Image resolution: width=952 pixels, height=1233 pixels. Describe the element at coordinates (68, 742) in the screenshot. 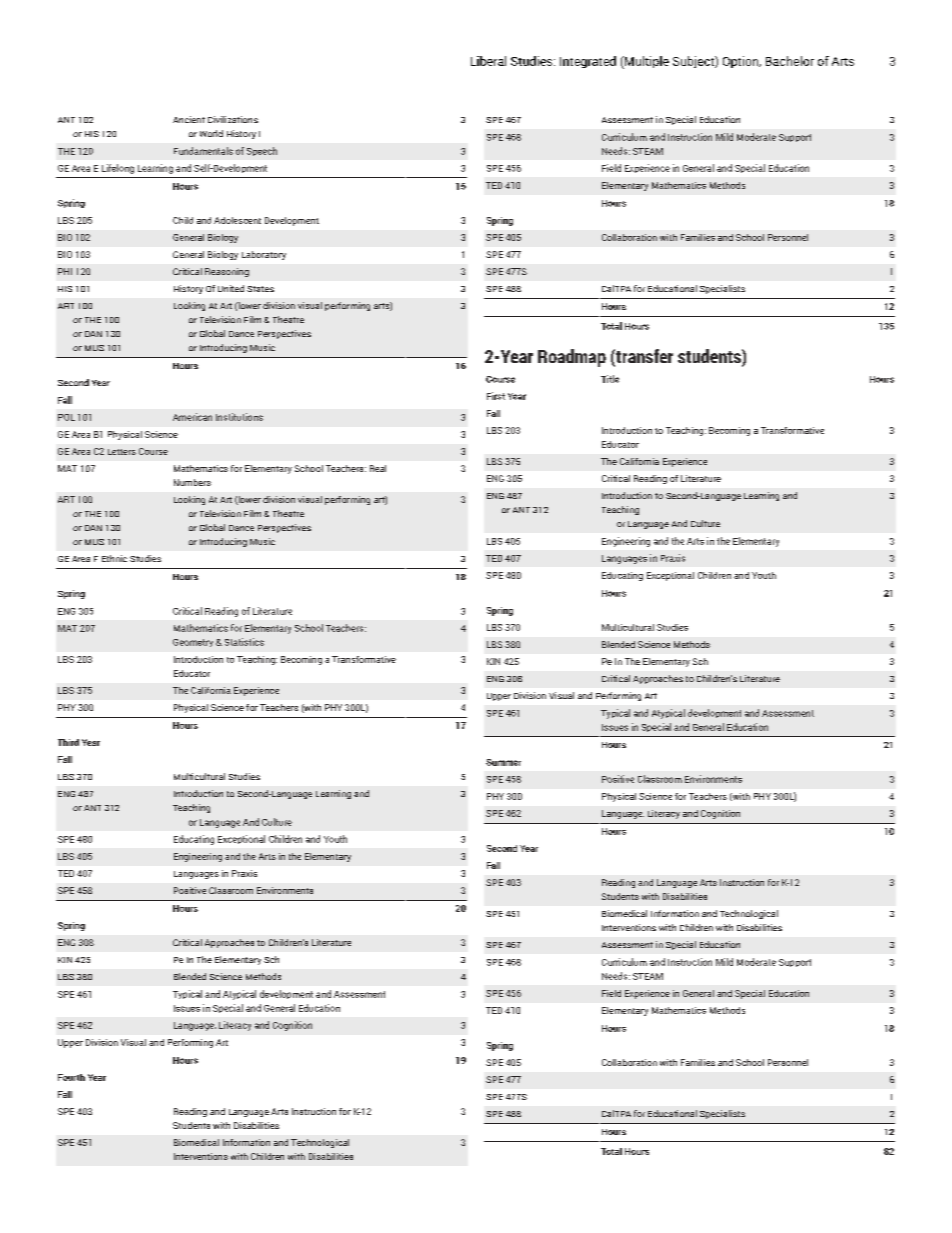

I see `Third` at that location.
